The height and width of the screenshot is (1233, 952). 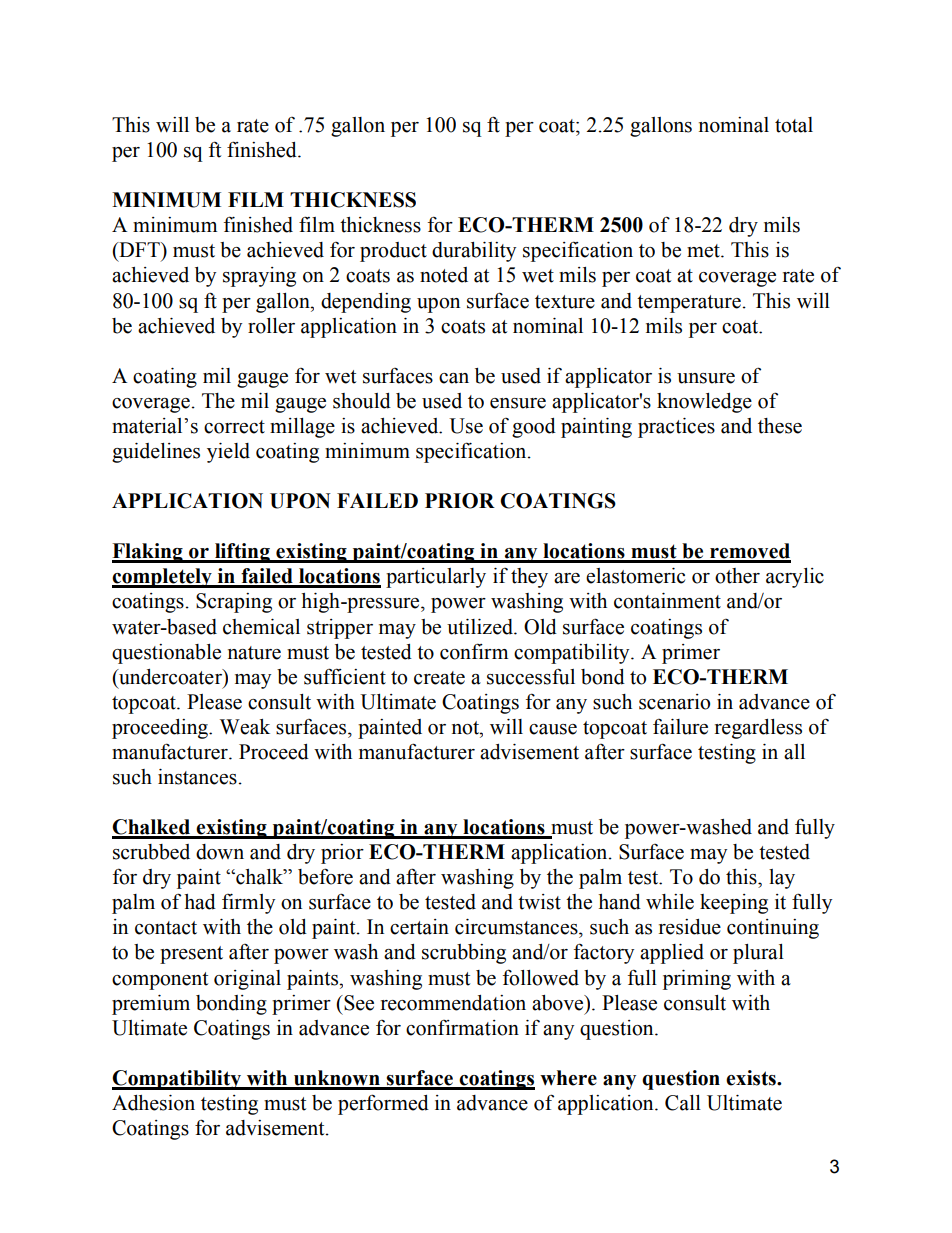 I want to click on DFT, so click(x=139, y=249).
